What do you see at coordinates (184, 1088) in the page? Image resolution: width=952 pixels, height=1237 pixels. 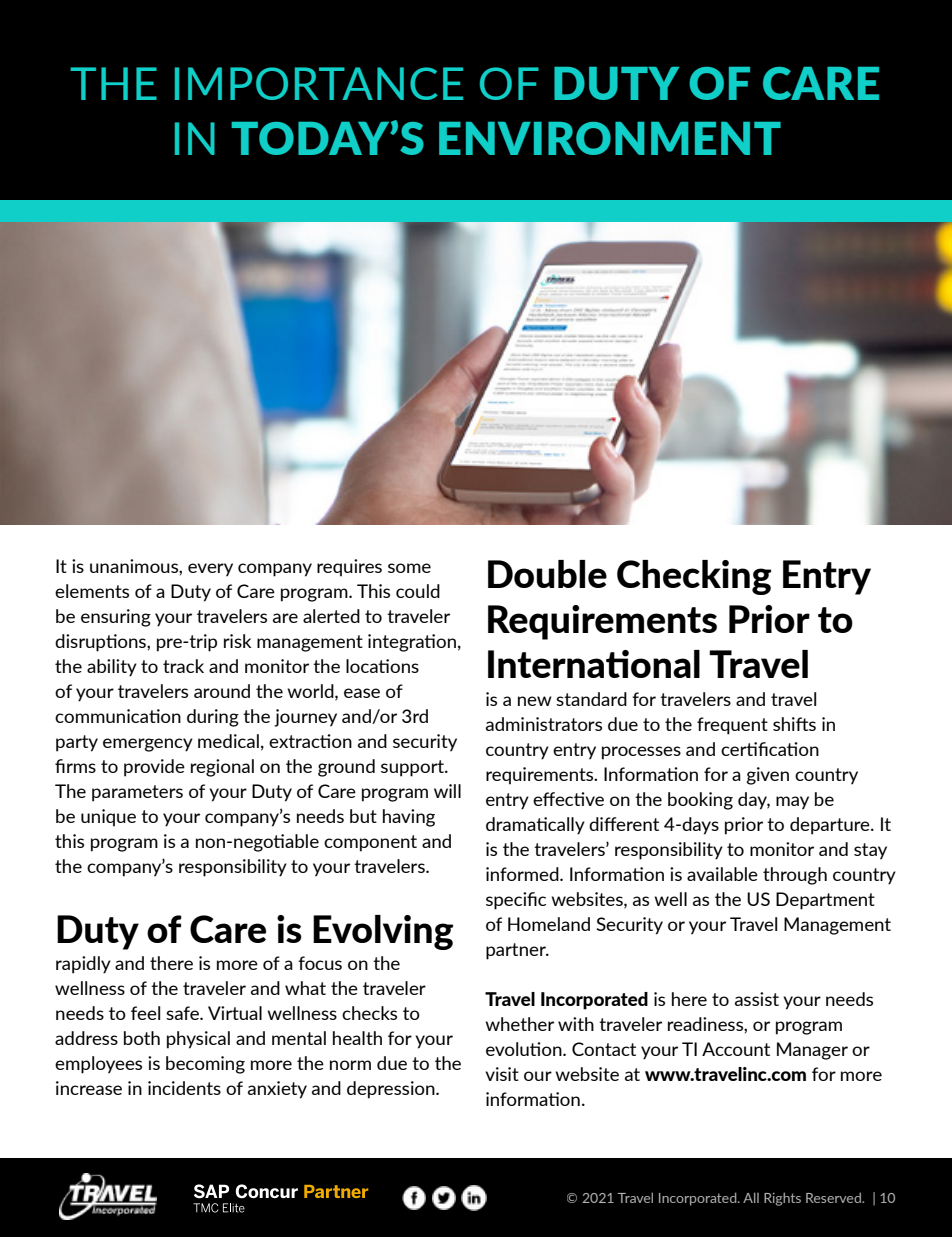 I see `incidents` at bounding box center [184, 1088].
